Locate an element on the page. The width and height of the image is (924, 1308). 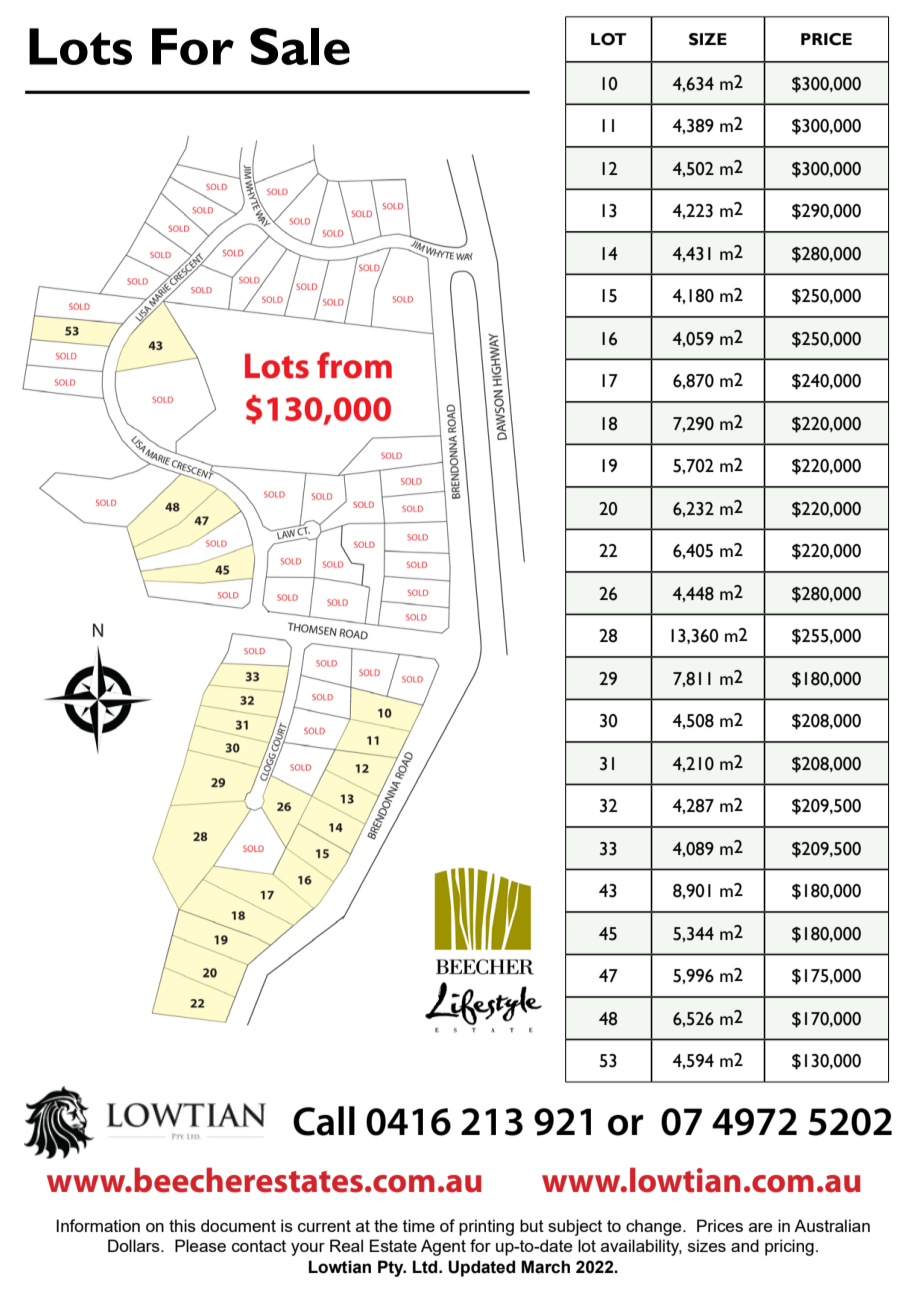
Australian is located at coordinates (832, 1225).
